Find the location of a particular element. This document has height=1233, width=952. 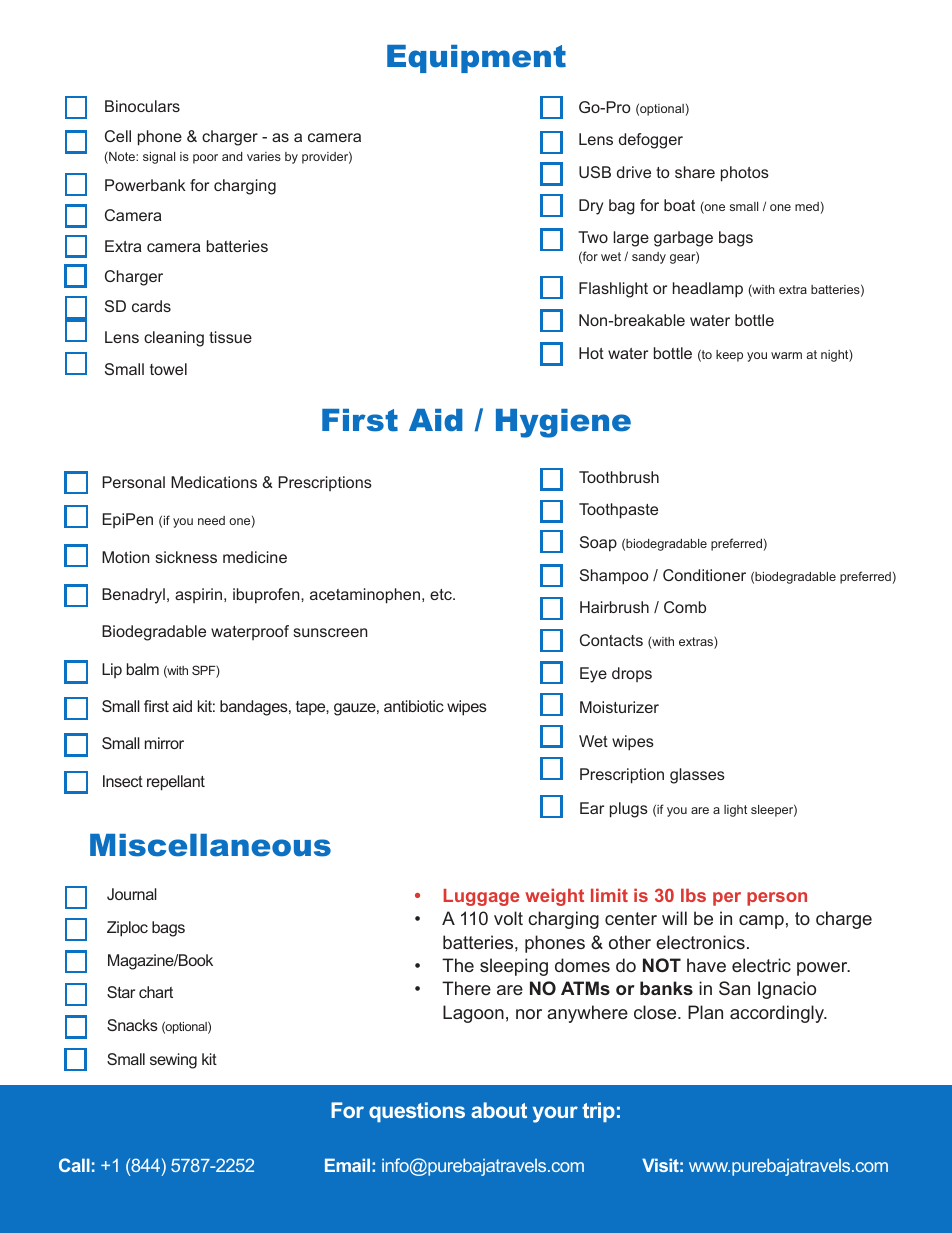

Toothbrush is located at coordinates (619, 477).
